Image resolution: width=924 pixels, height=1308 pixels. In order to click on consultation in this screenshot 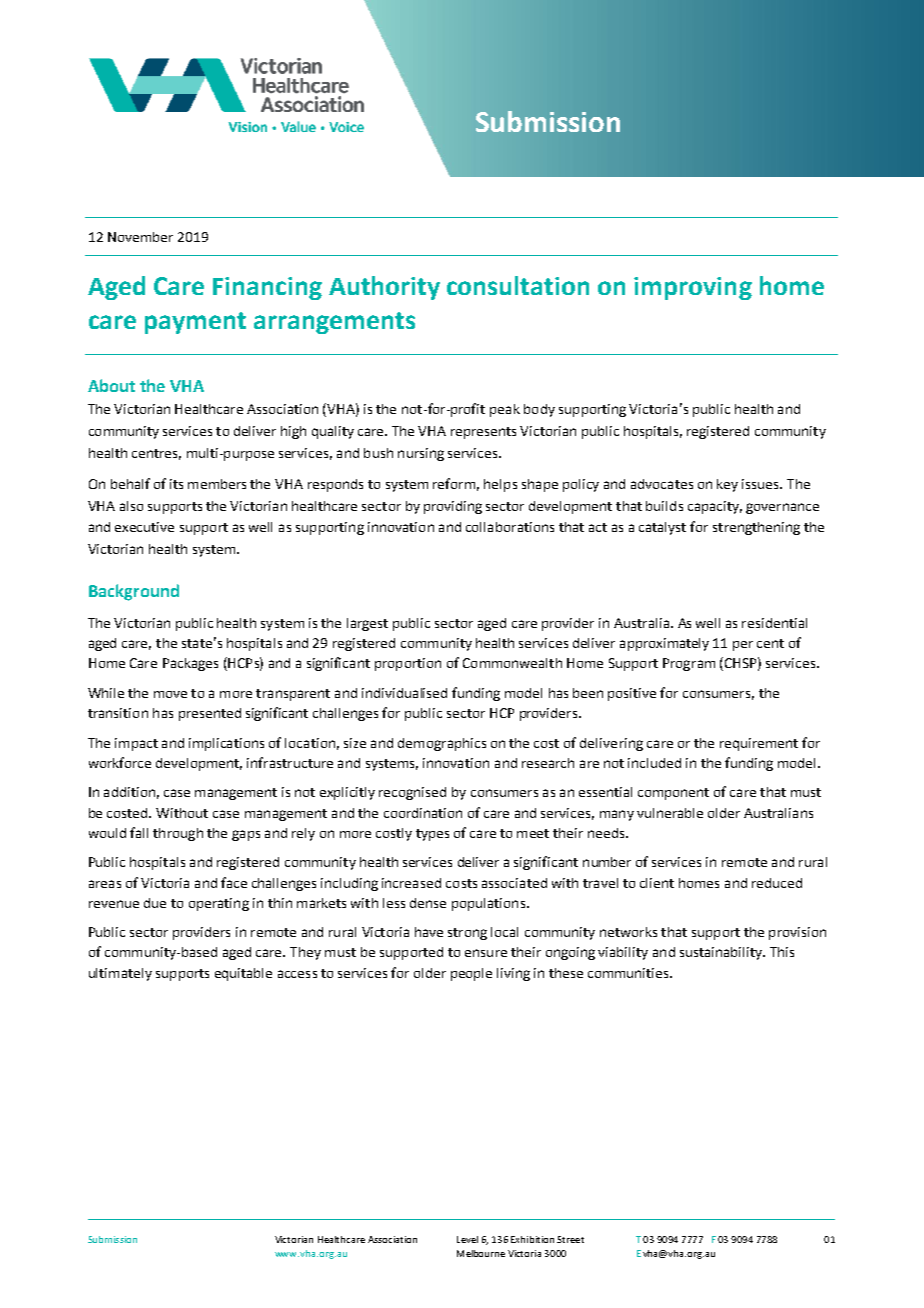, I will do `click(518, 285)`.
